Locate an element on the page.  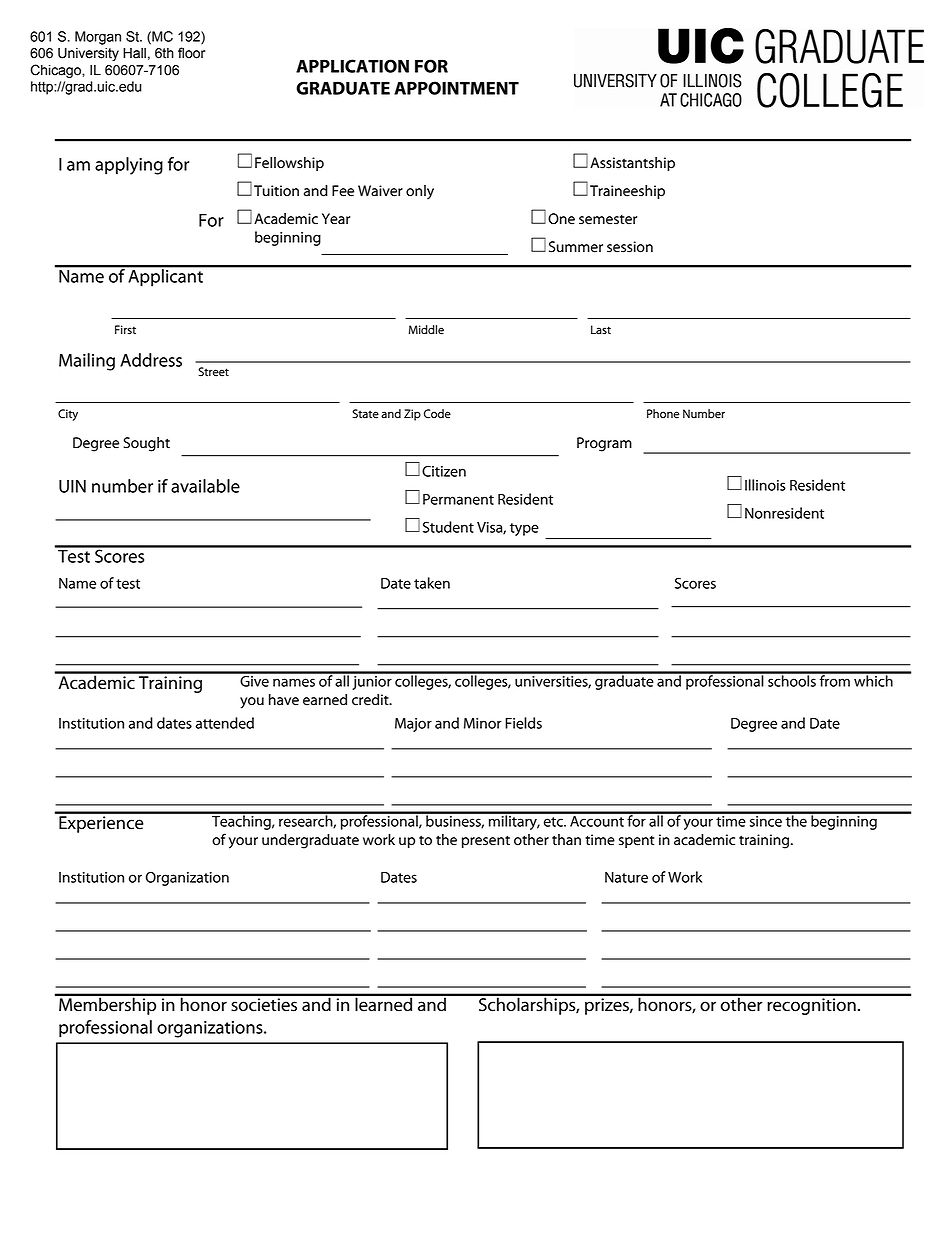
attended is located at coordinates (225, 723).
